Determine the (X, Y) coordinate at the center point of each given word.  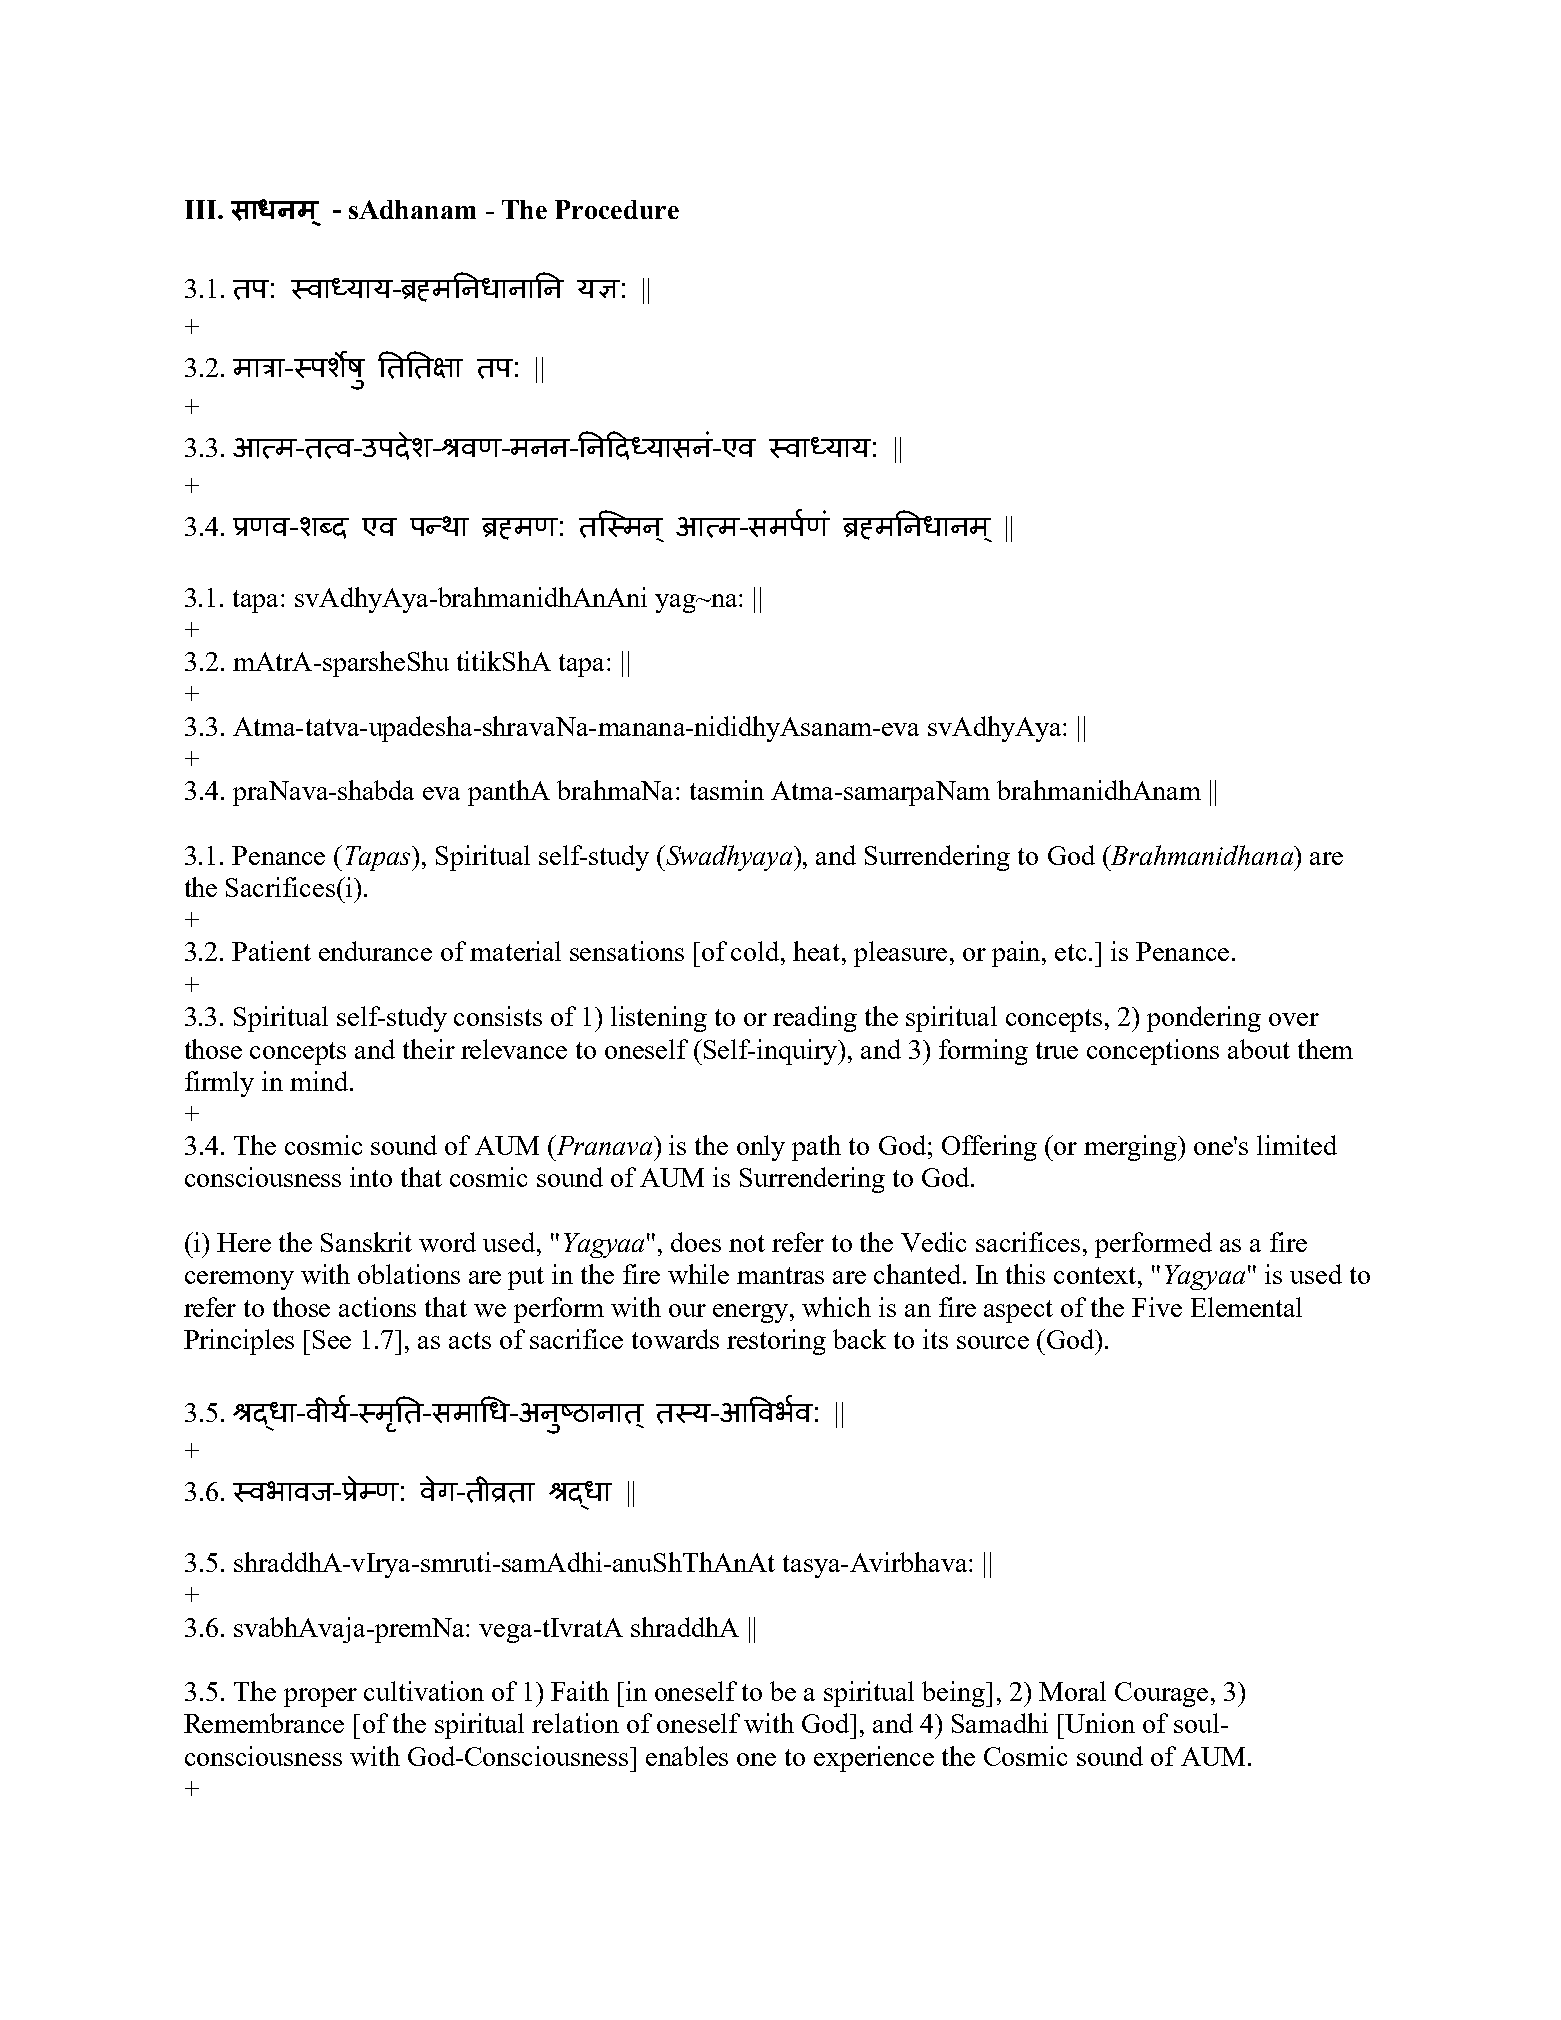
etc (1070, 952)
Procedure (617, 209)
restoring (776, 1342)
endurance (375, 951)
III (202, 209)
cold (756, 951)
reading (815, 1019)
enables (687, 1756)
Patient (271, 951)
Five (1157, 1307)
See (332, 1339)
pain (1017, 954)
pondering (1204, 1019)
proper (320, 1697)
